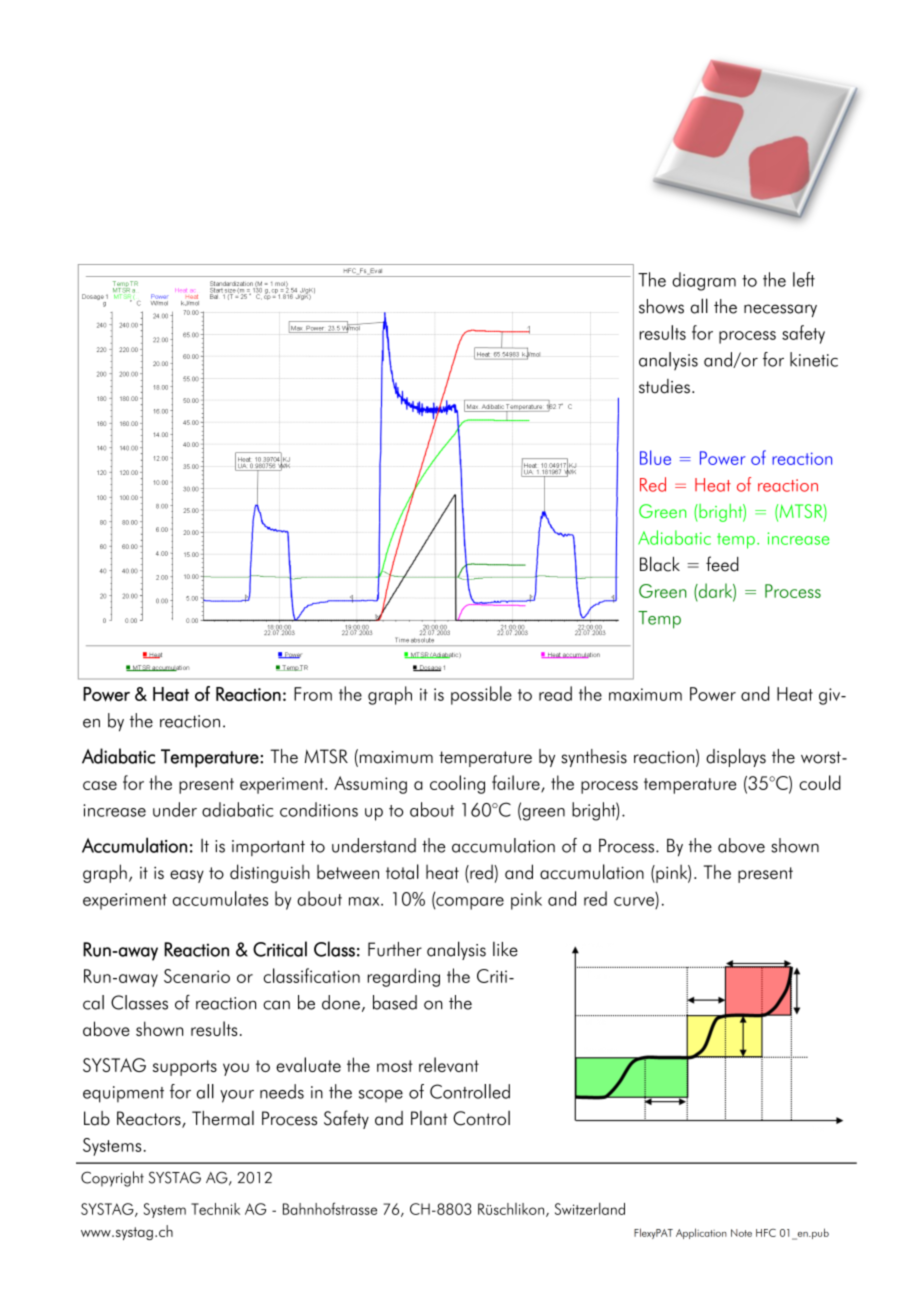  I want to click on displays, so click(736, 757).
